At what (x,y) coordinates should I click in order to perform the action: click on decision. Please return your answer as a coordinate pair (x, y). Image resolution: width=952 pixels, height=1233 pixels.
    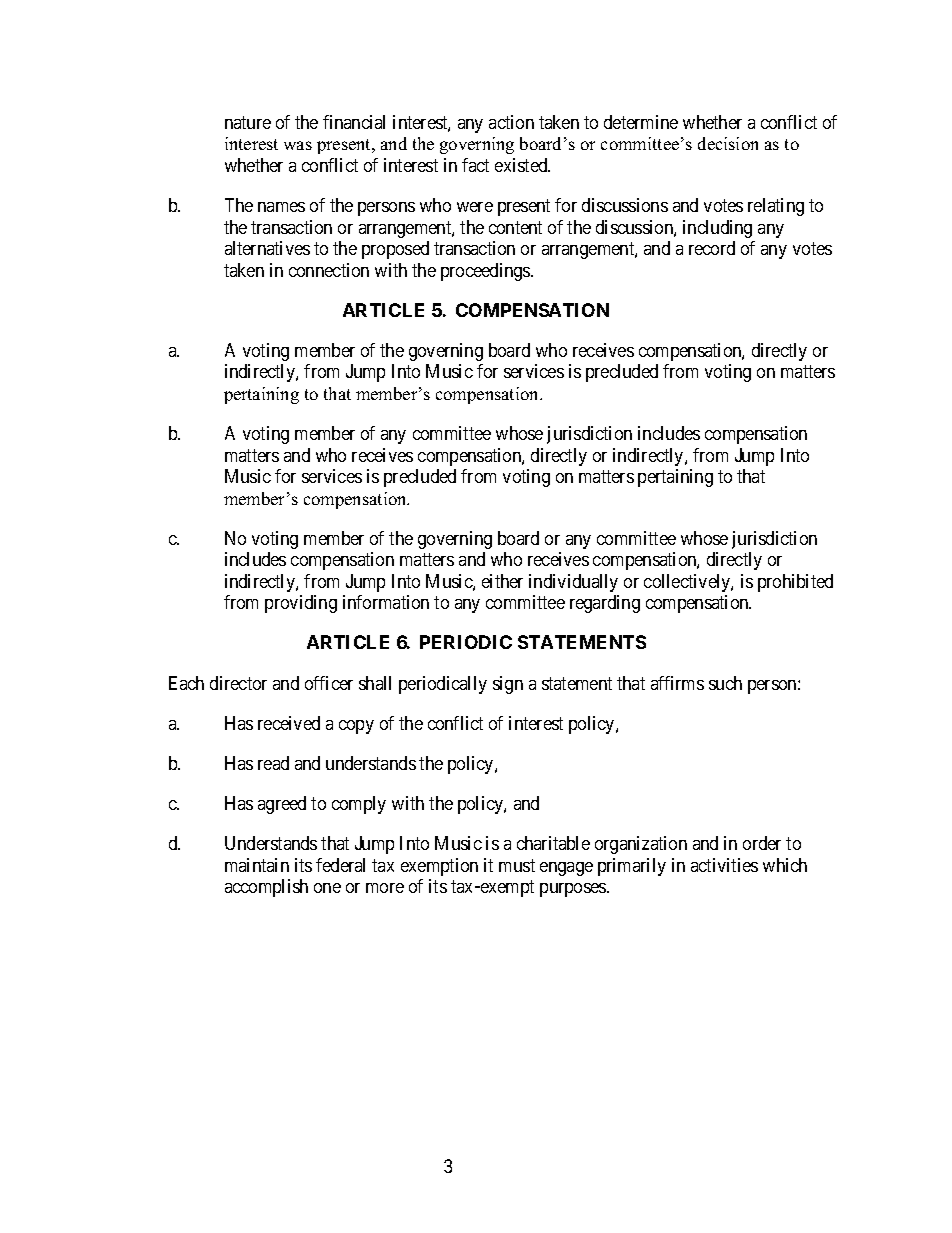
    Looking at the image, I should click on (728, 143).
